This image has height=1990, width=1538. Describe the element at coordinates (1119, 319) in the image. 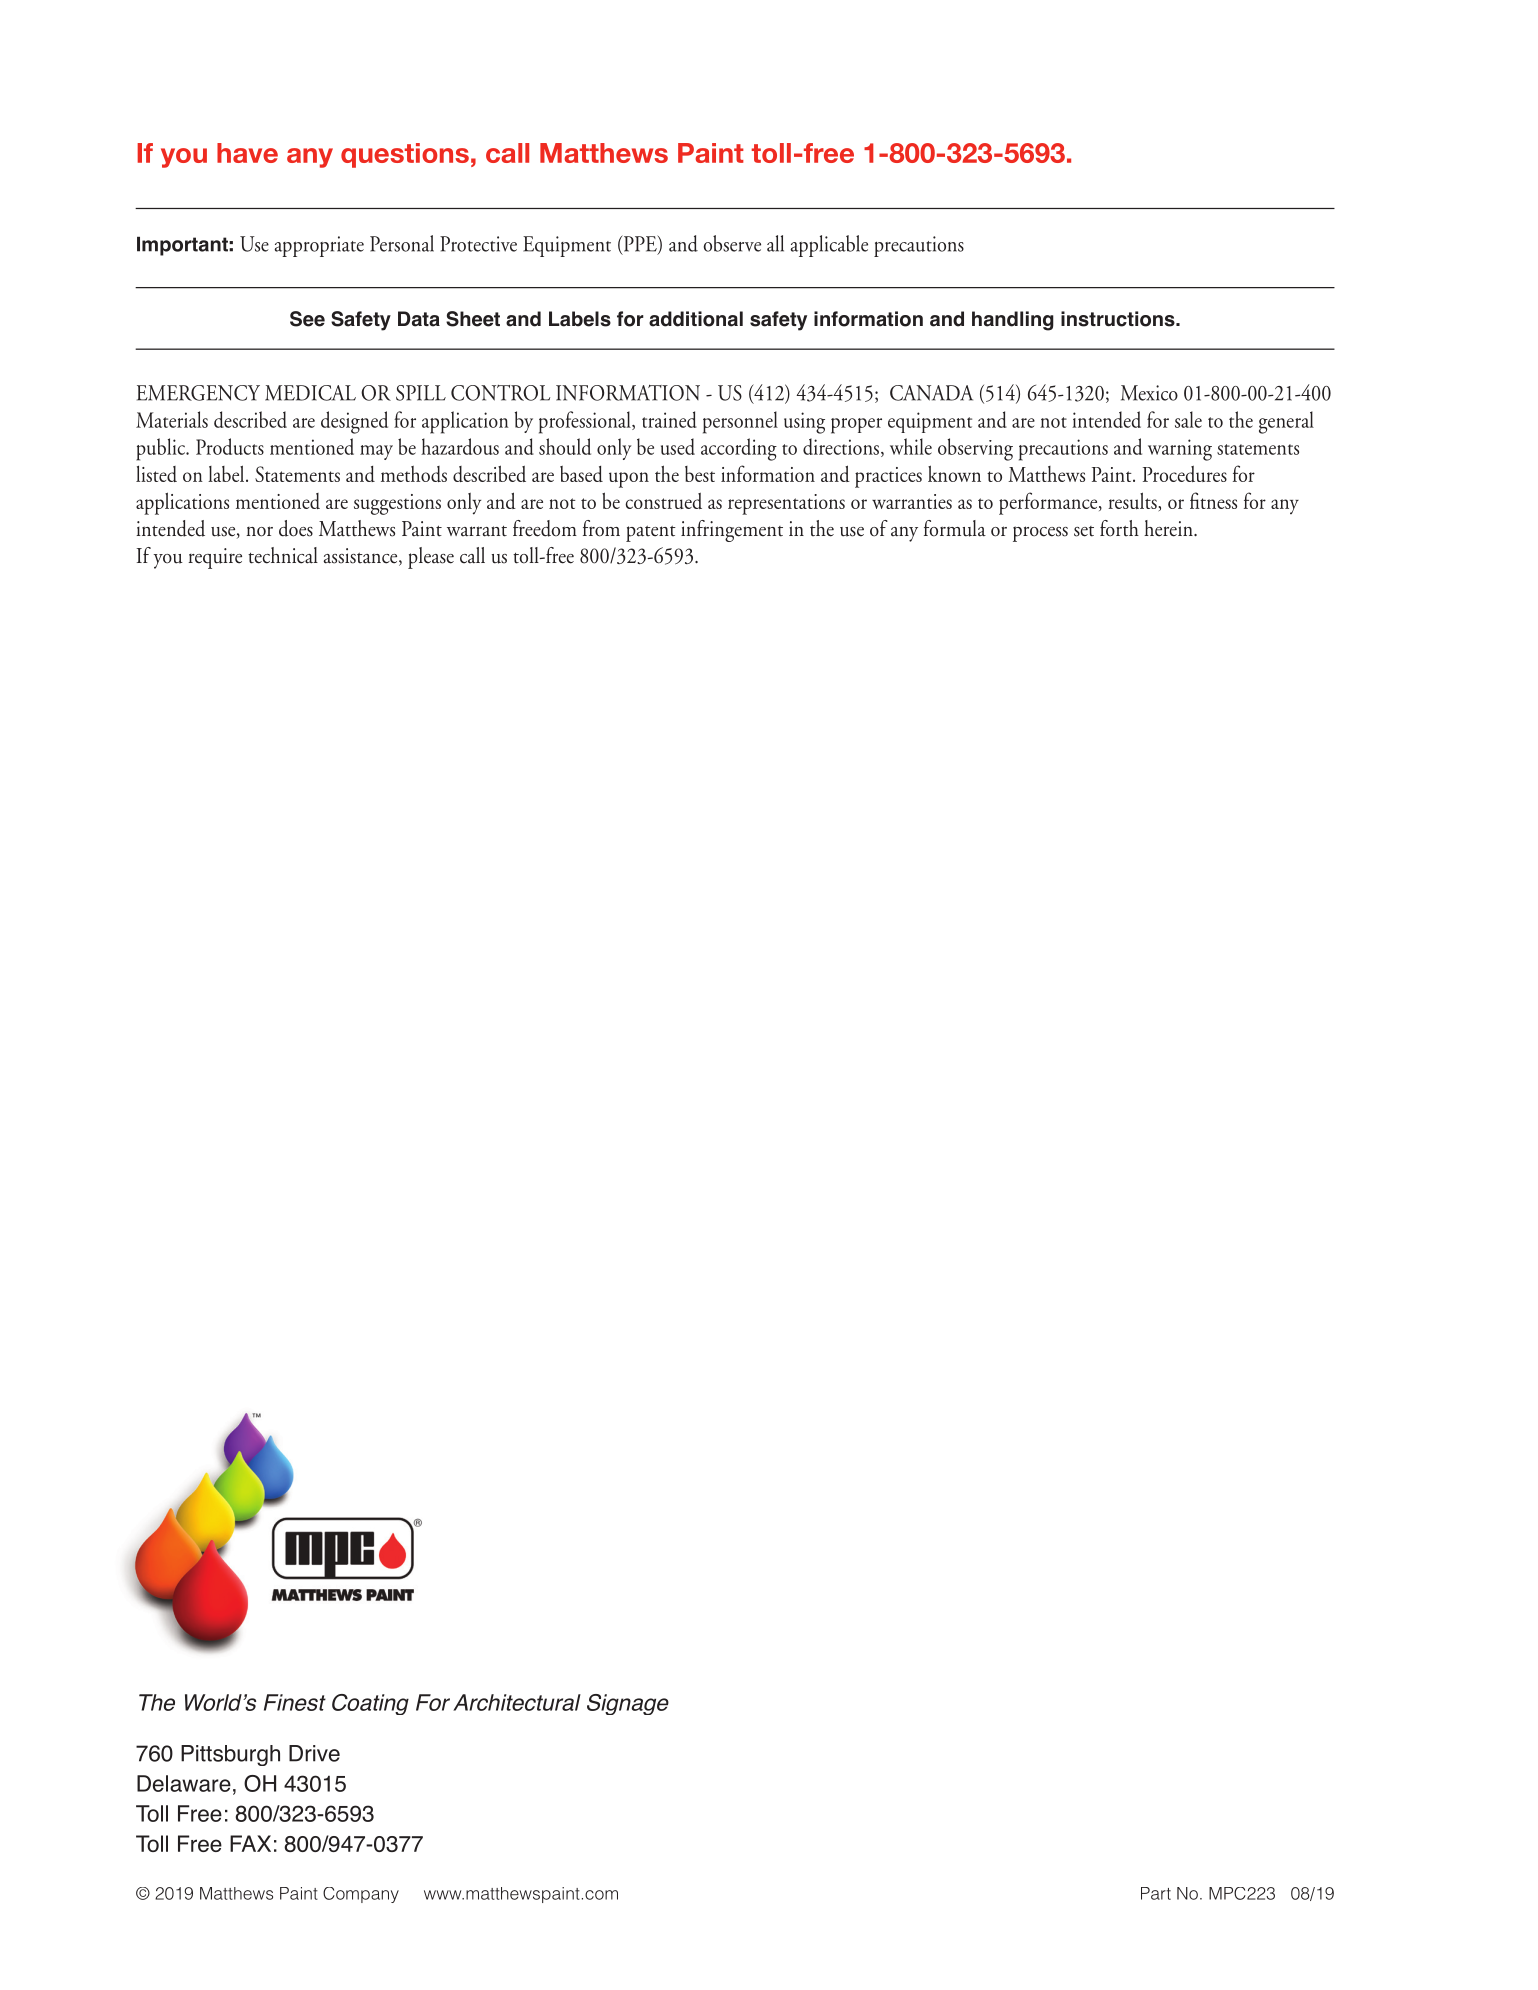

I see `instructions` at that location.
